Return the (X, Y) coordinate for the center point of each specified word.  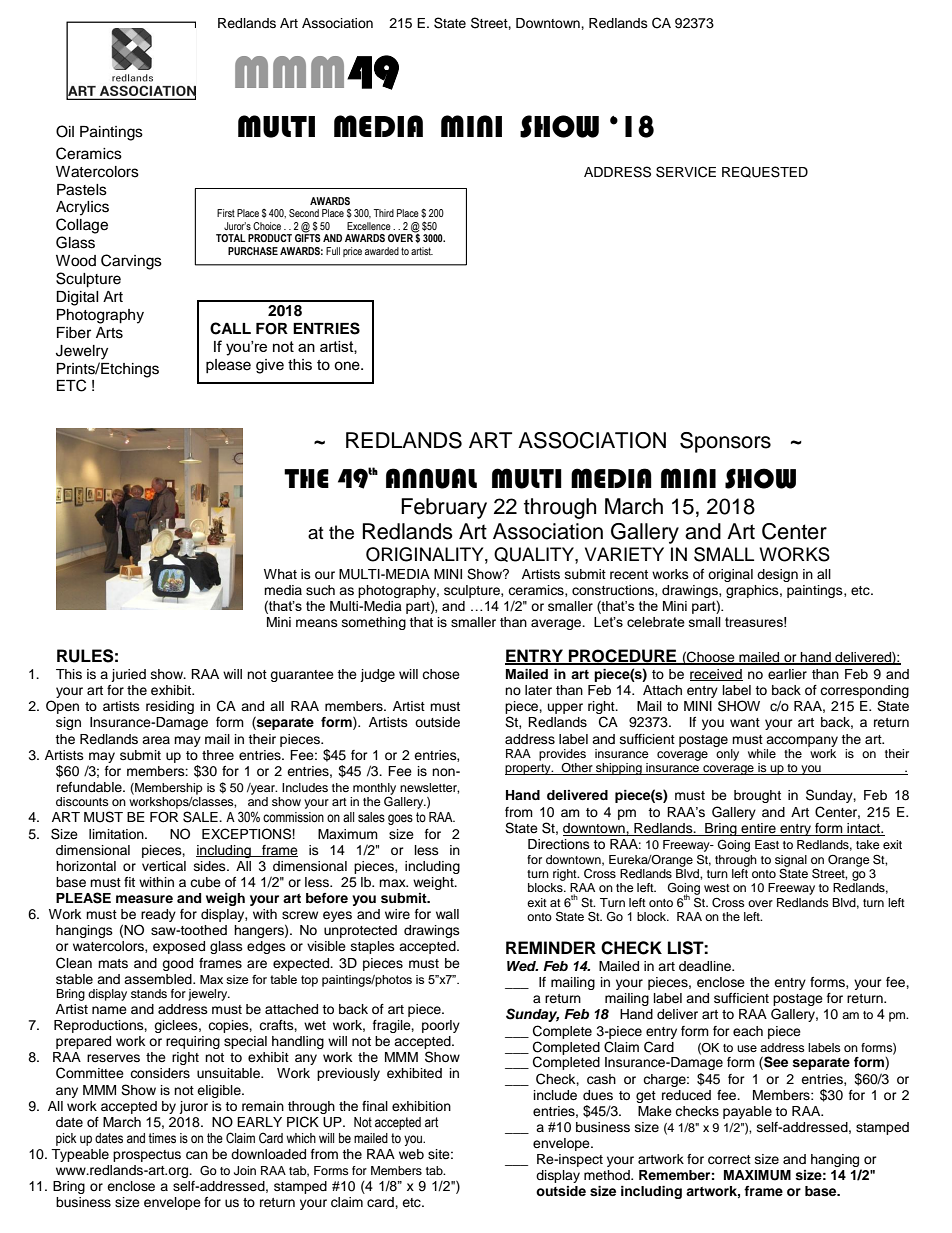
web (411, 1154)
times (162, 1138)
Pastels (82, 190)
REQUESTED (765, 172)
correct (729, 1160)
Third (384, 213)
